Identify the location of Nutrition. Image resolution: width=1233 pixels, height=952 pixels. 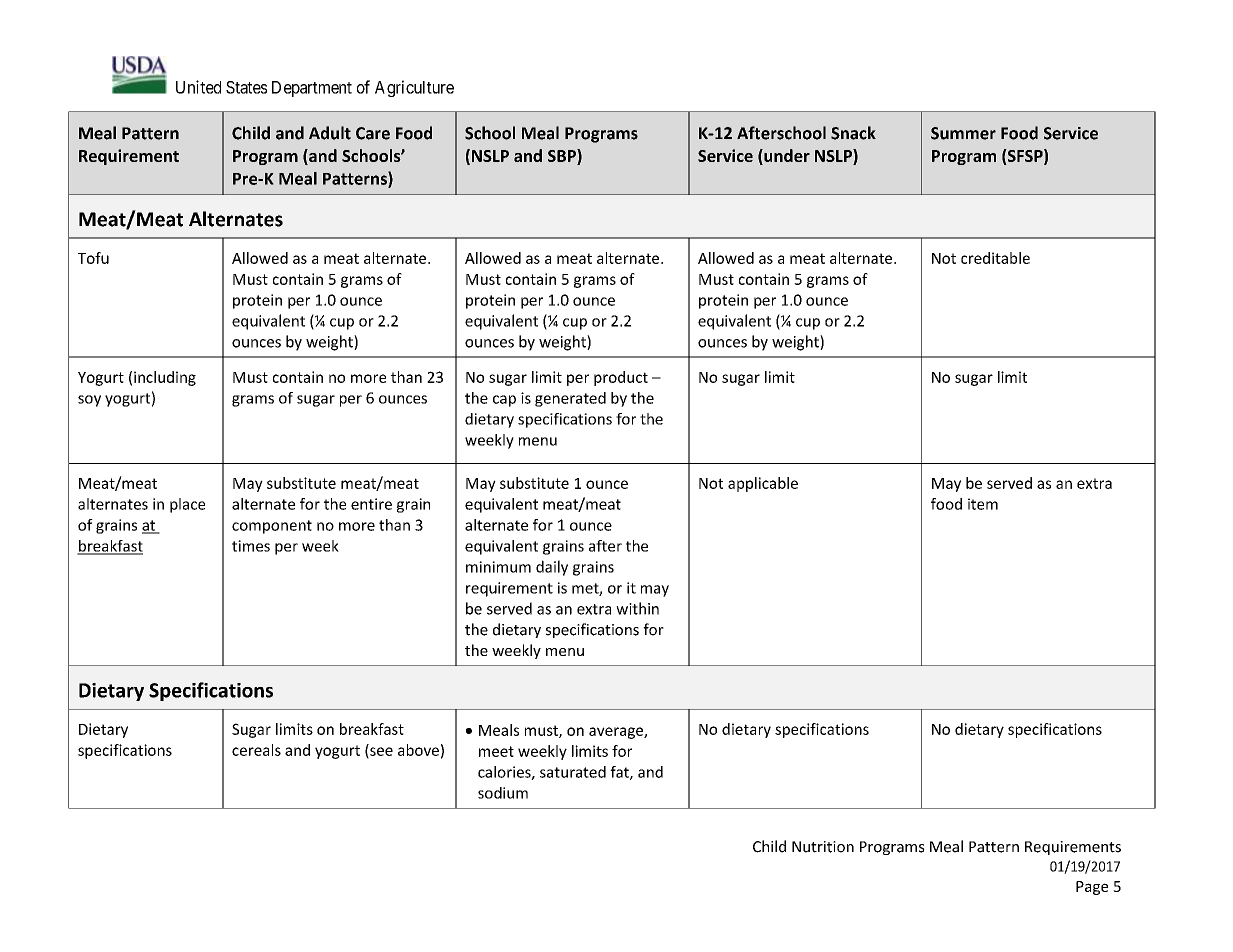
(823, 847).
